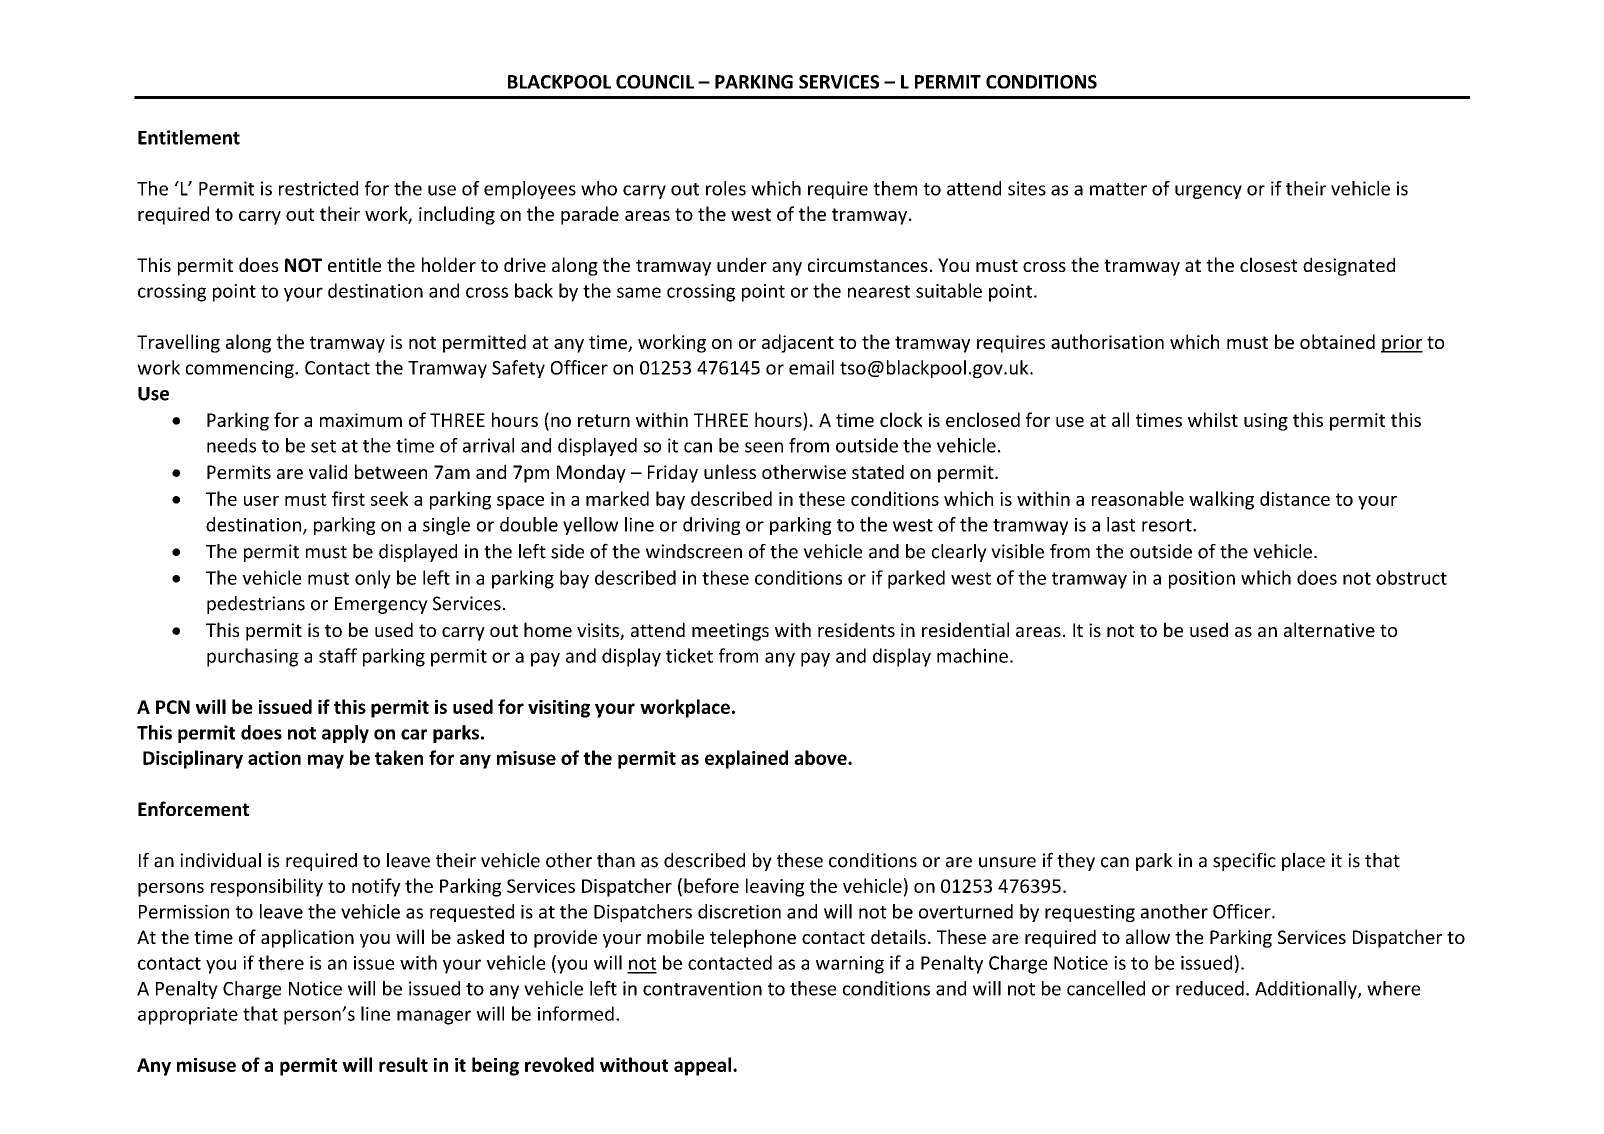 This page has width=1604, height=1134. Describe the element at coordinates (655, 82) in the page. I see `COUNCIL` at that location.
